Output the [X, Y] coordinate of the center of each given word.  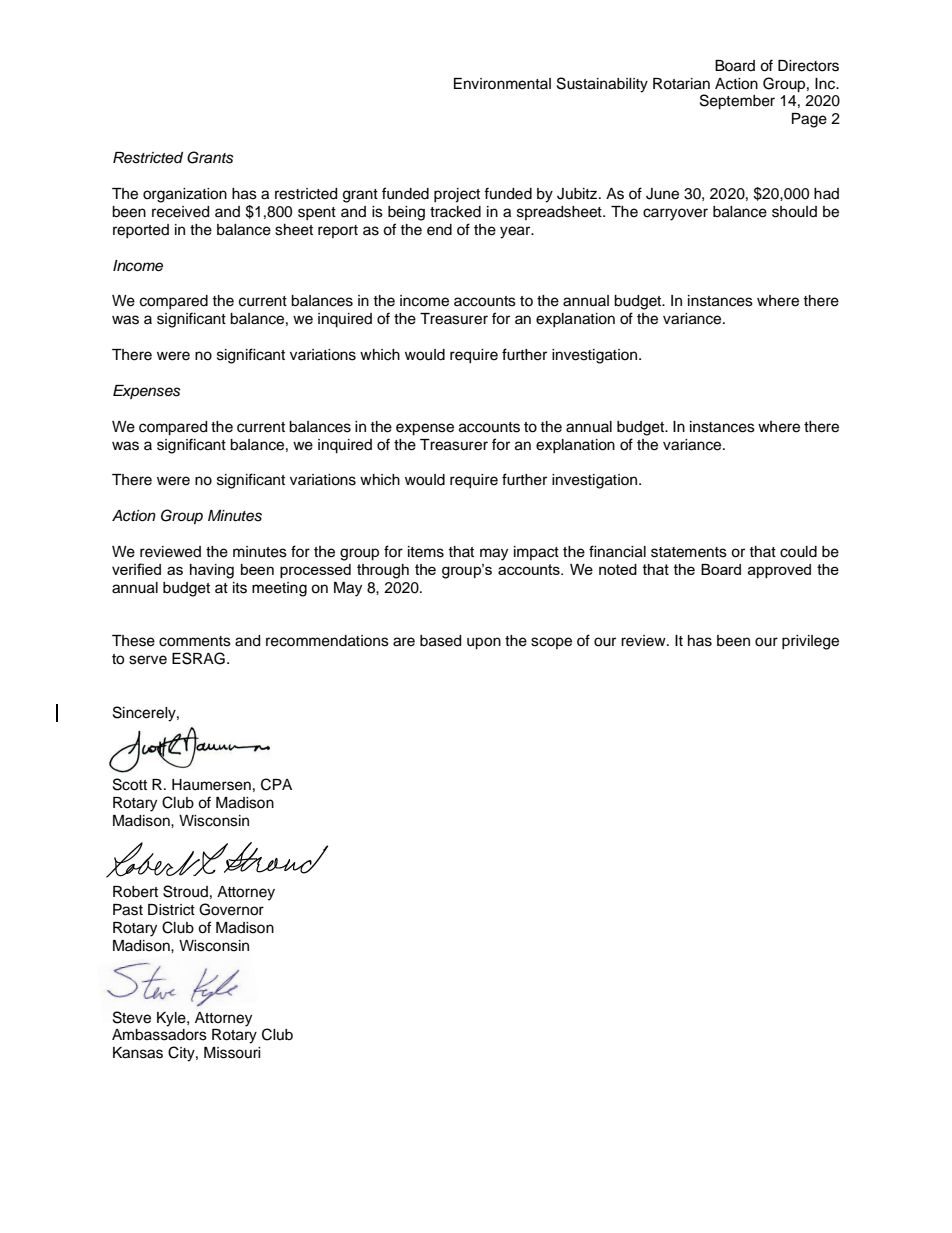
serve [148, 660]
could [798, 552]
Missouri [232, 1053]
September [737, 102]
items [426, 552]
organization [185, 195]
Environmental [502, 84]
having [212, 571]
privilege [810, 642]
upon [484, 643]
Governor [231, 909]
